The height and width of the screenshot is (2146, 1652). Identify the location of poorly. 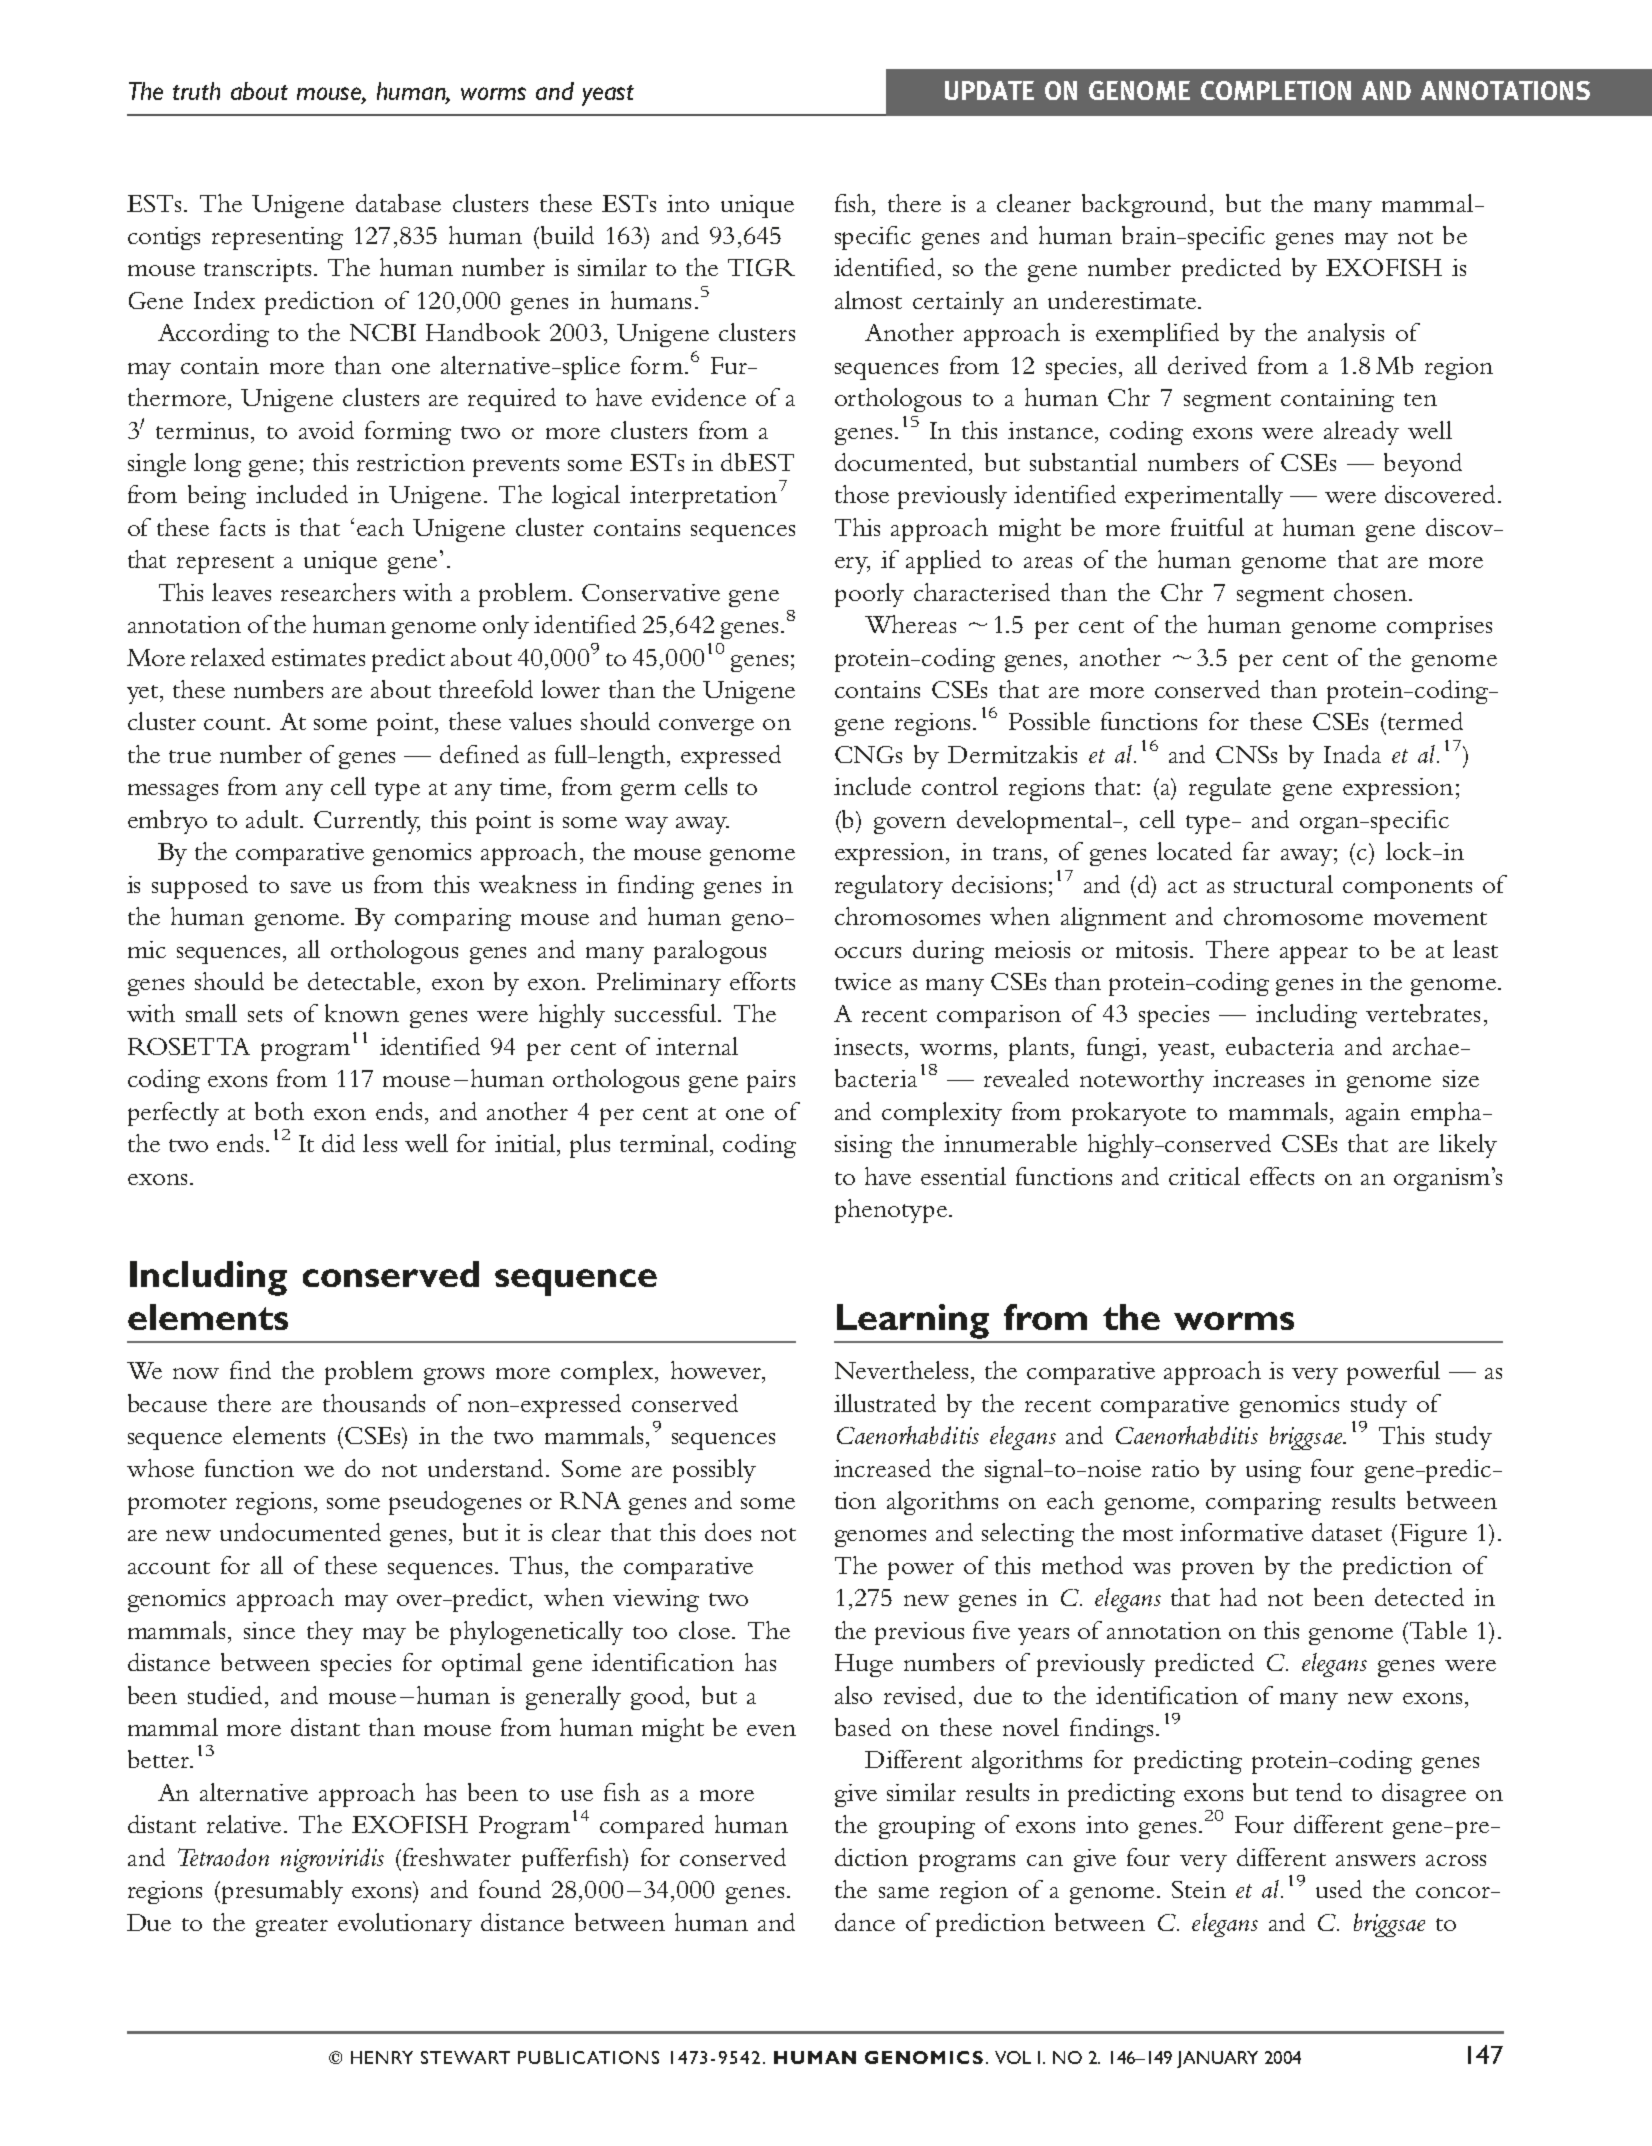
(869, 595).
